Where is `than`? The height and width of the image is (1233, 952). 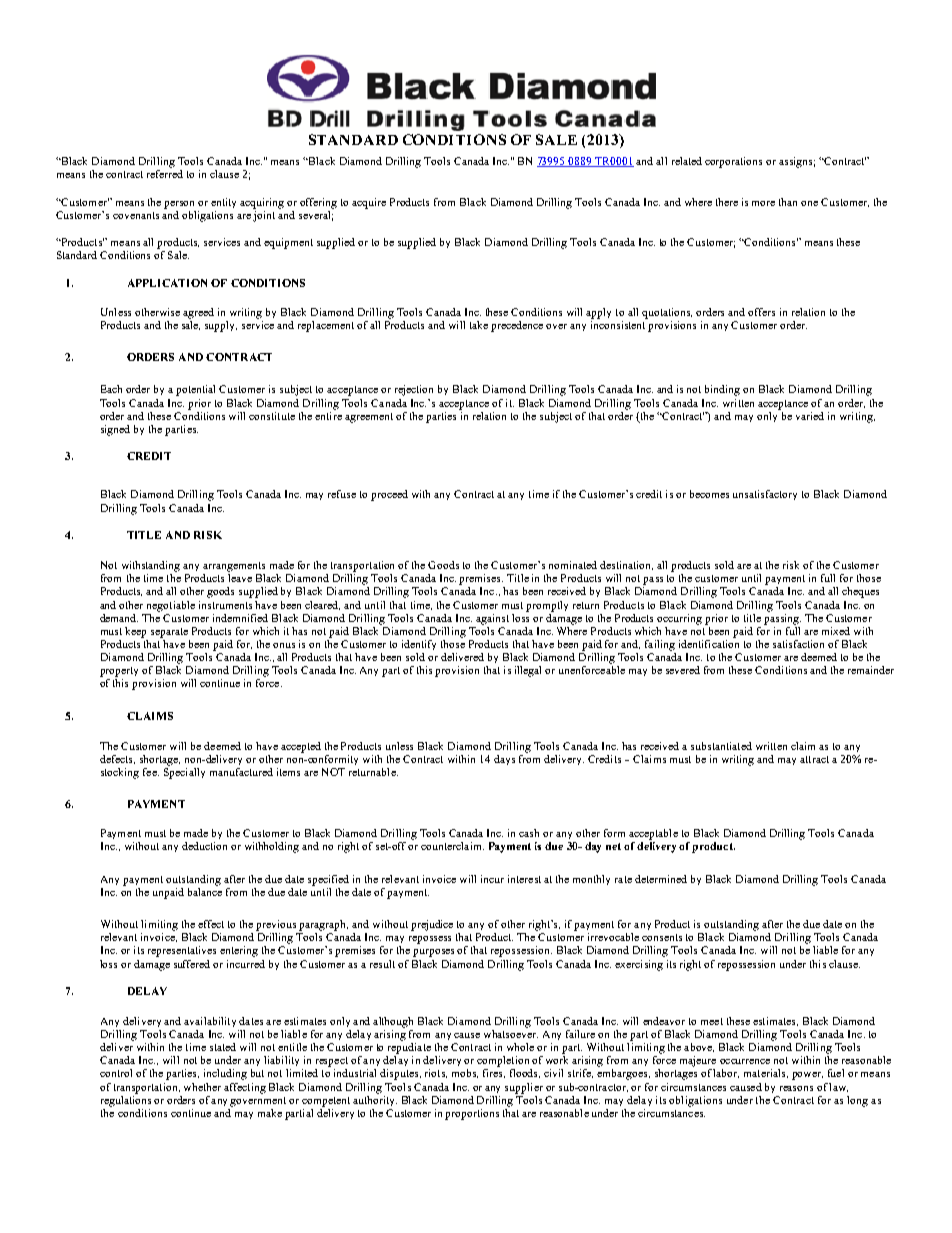 than is located at coordinates (788, 202).
